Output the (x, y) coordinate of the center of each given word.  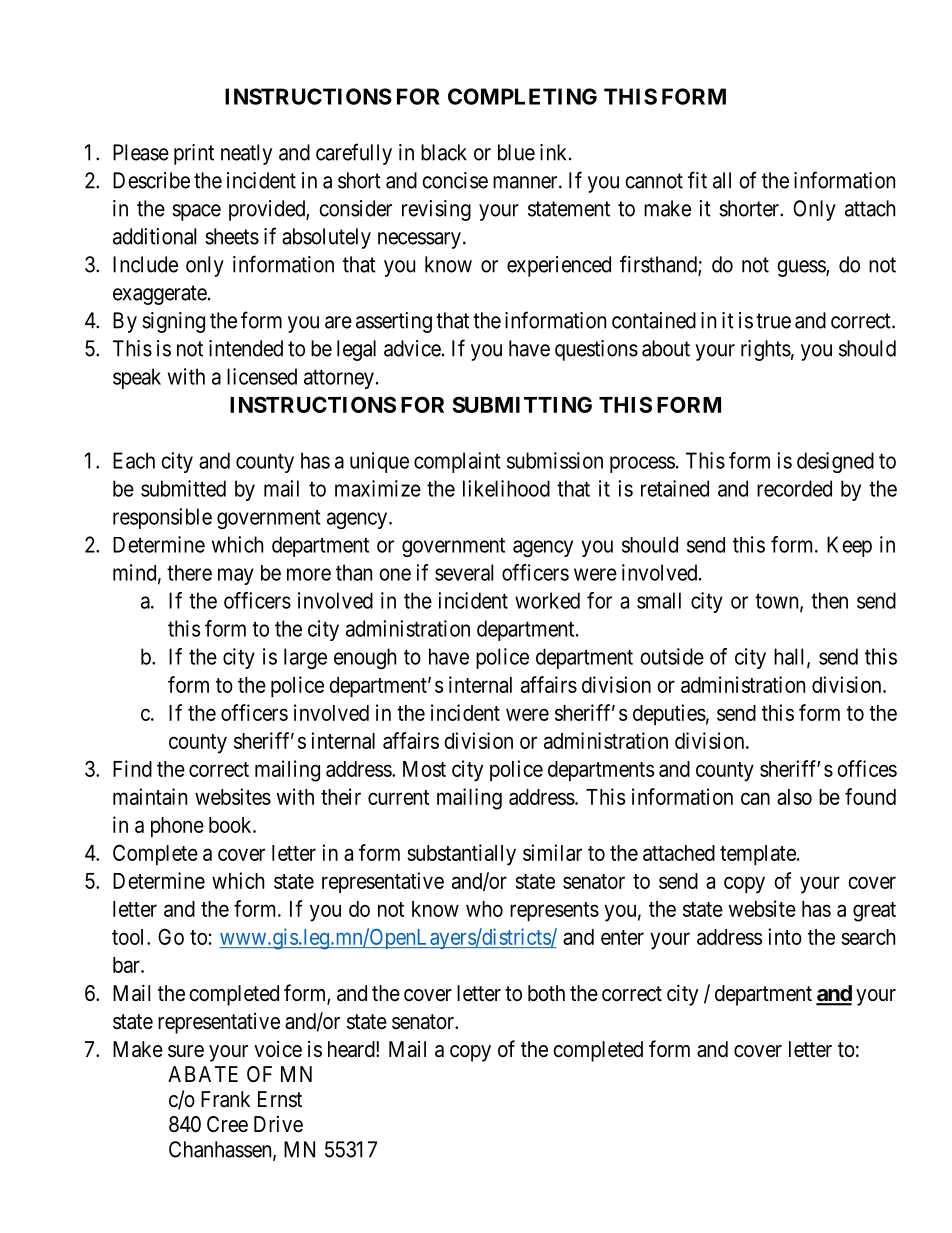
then (829, 600)
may (236, 576)
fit (697, 180)
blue (516, 152)
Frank (225, 1099)
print (194, 154)
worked (547, 600)
